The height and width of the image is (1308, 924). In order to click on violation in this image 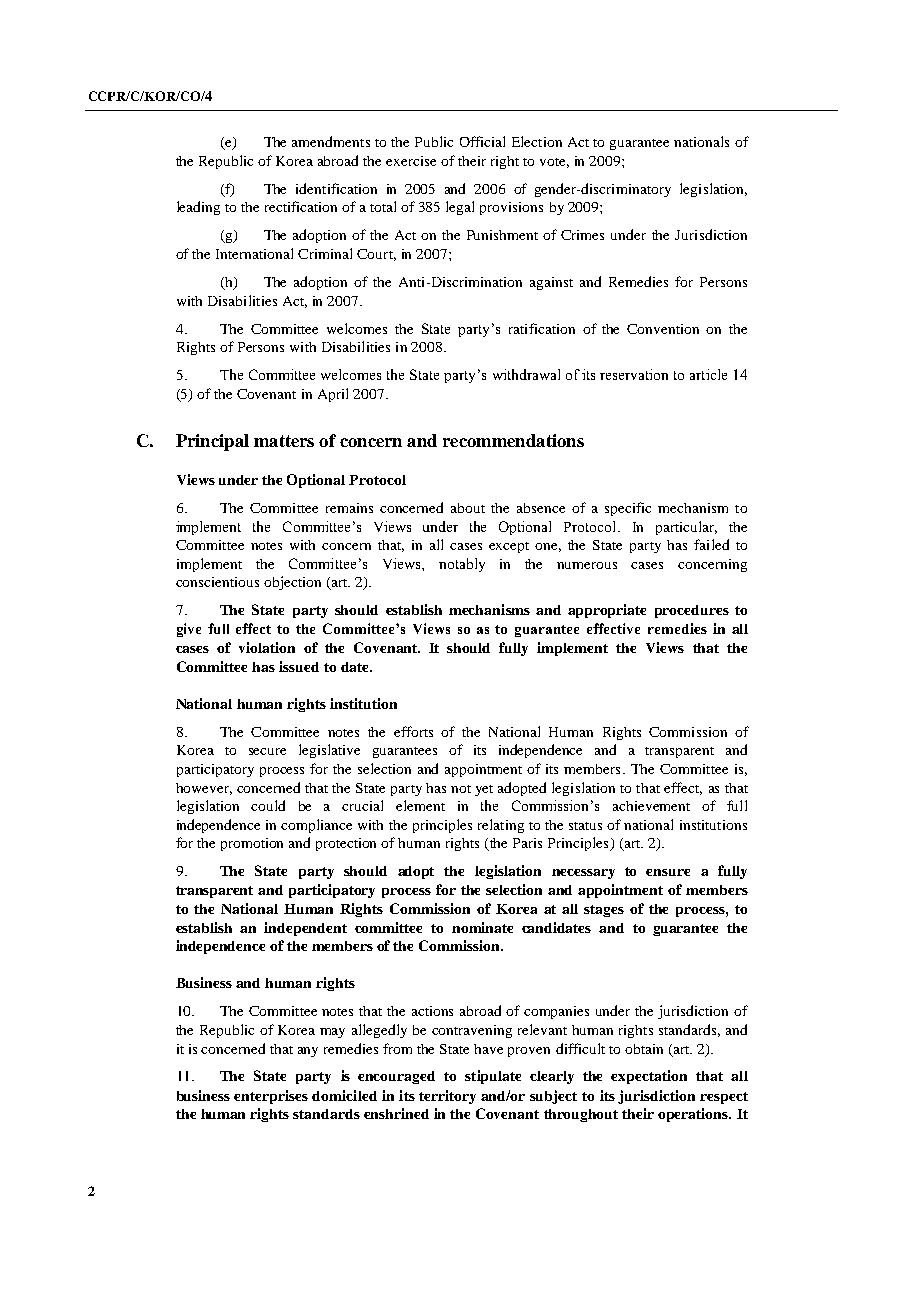, I will do `click(267, 647)`.
